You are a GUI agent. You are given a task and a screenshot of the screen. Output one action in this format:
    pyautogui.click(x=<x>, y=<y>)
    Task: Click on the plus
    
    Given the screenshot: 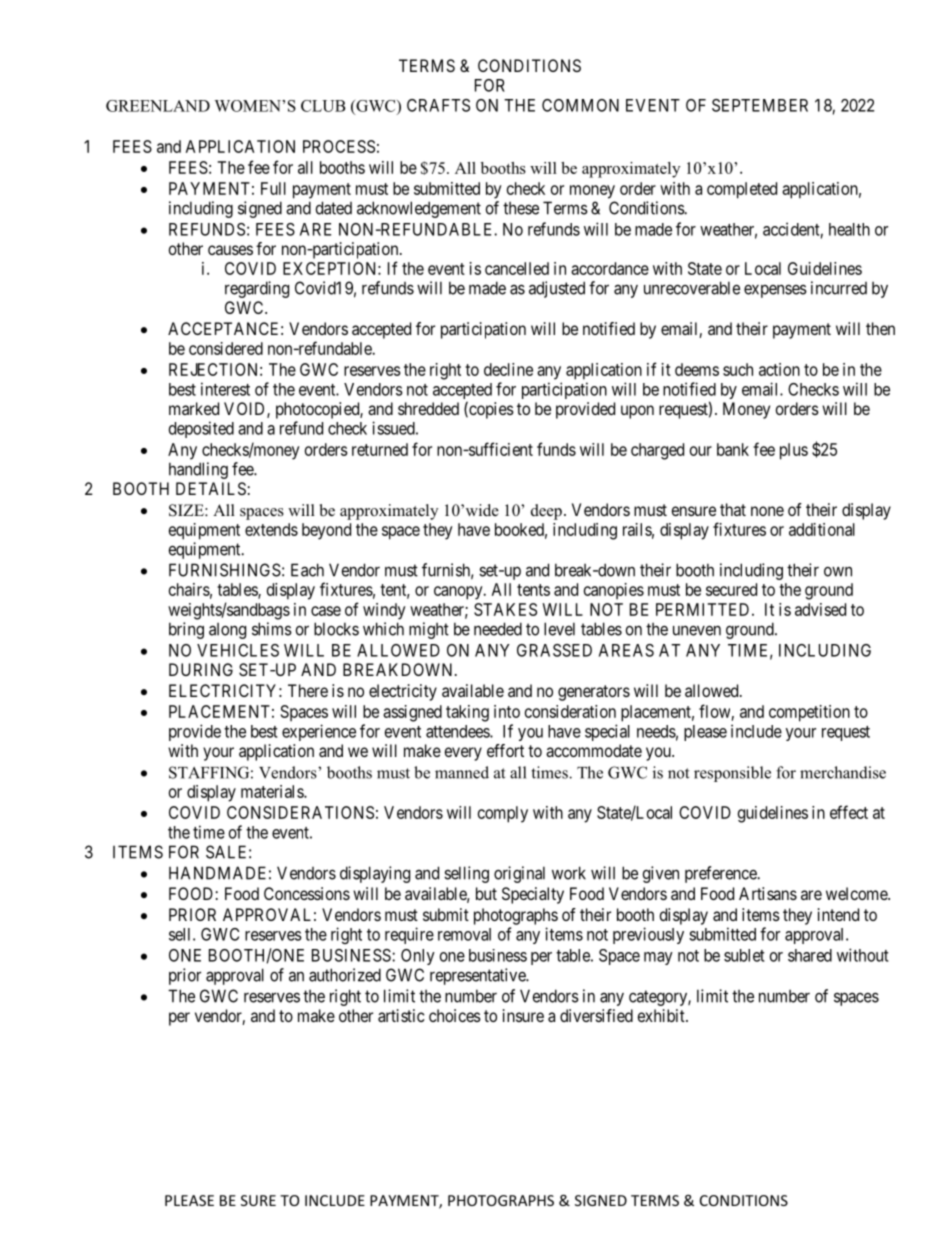 What is the action you would take?
    pyautogui.click(x=794, y=451)
